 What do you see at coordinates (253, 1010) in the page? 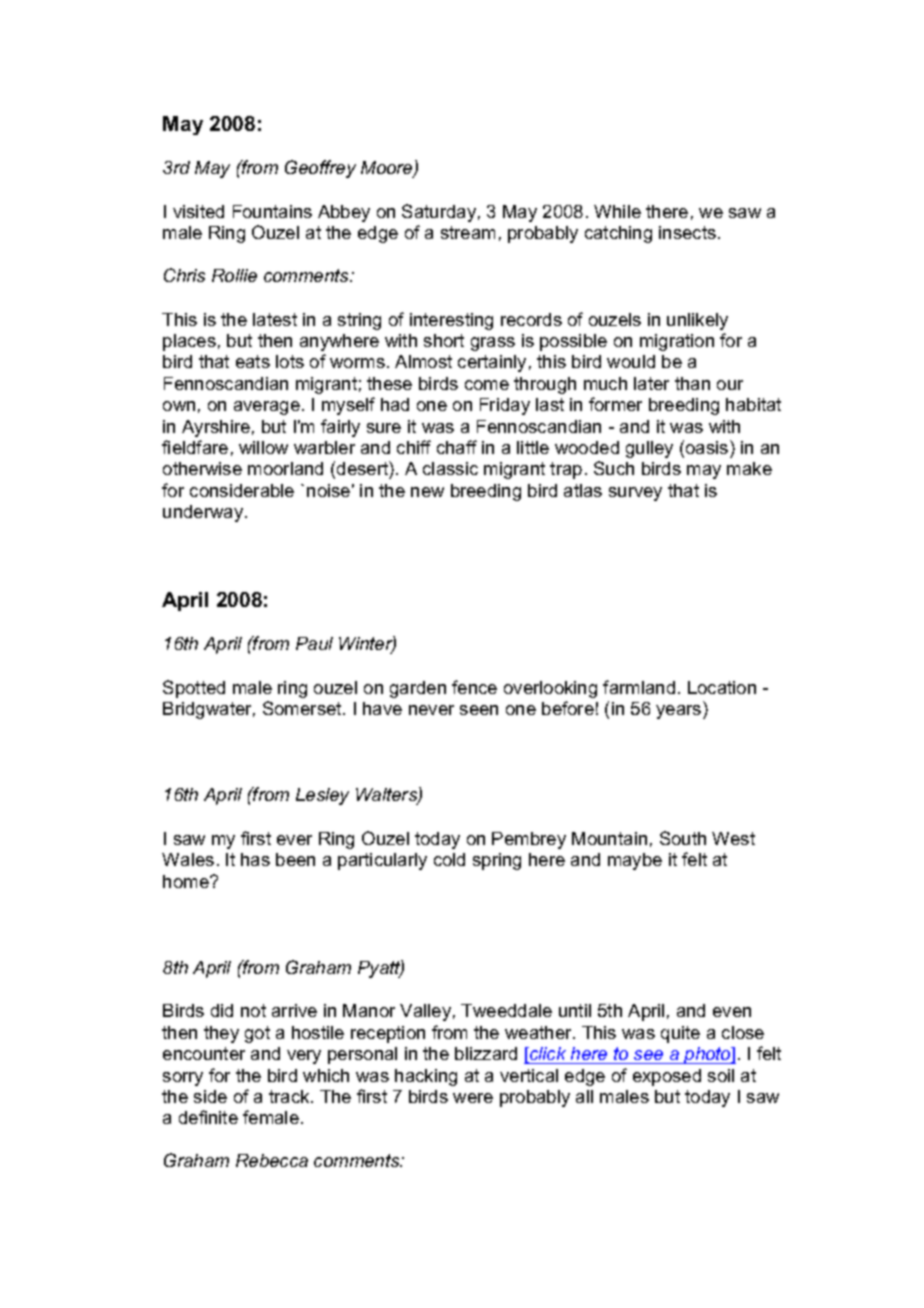
I see `not` at bounding box center [253, 1010].
